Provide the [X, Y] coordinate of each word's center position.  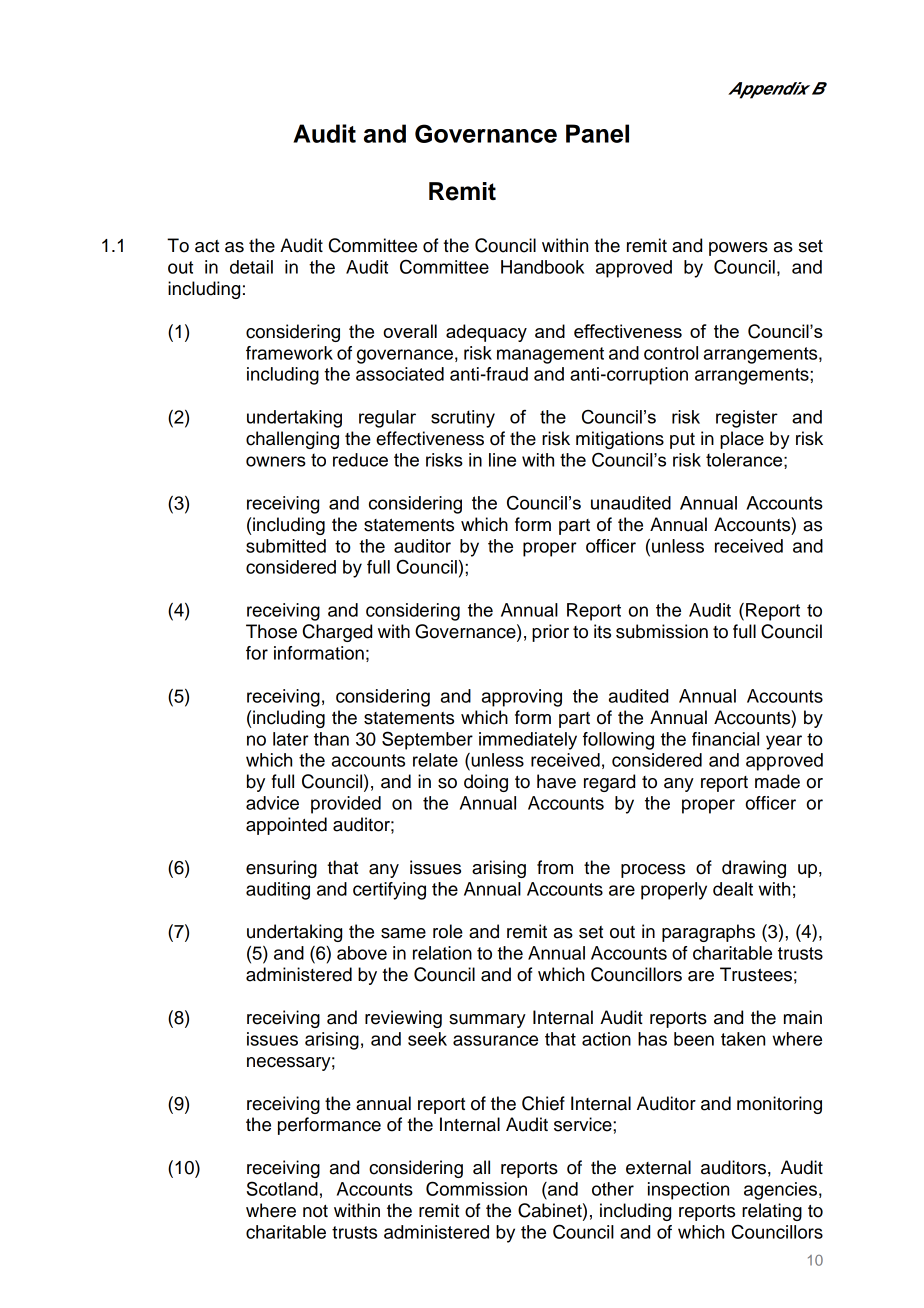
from [555, 867]
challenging [292, 440]
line [502, 460]
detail [251, 267]
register [747, 419]
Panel [597, 133]
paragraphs [708, 933]
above [362, 953]
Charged [337, 633]
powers [738, 249]
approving [522, 698]
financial [725, 739]
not [315, 1211]
